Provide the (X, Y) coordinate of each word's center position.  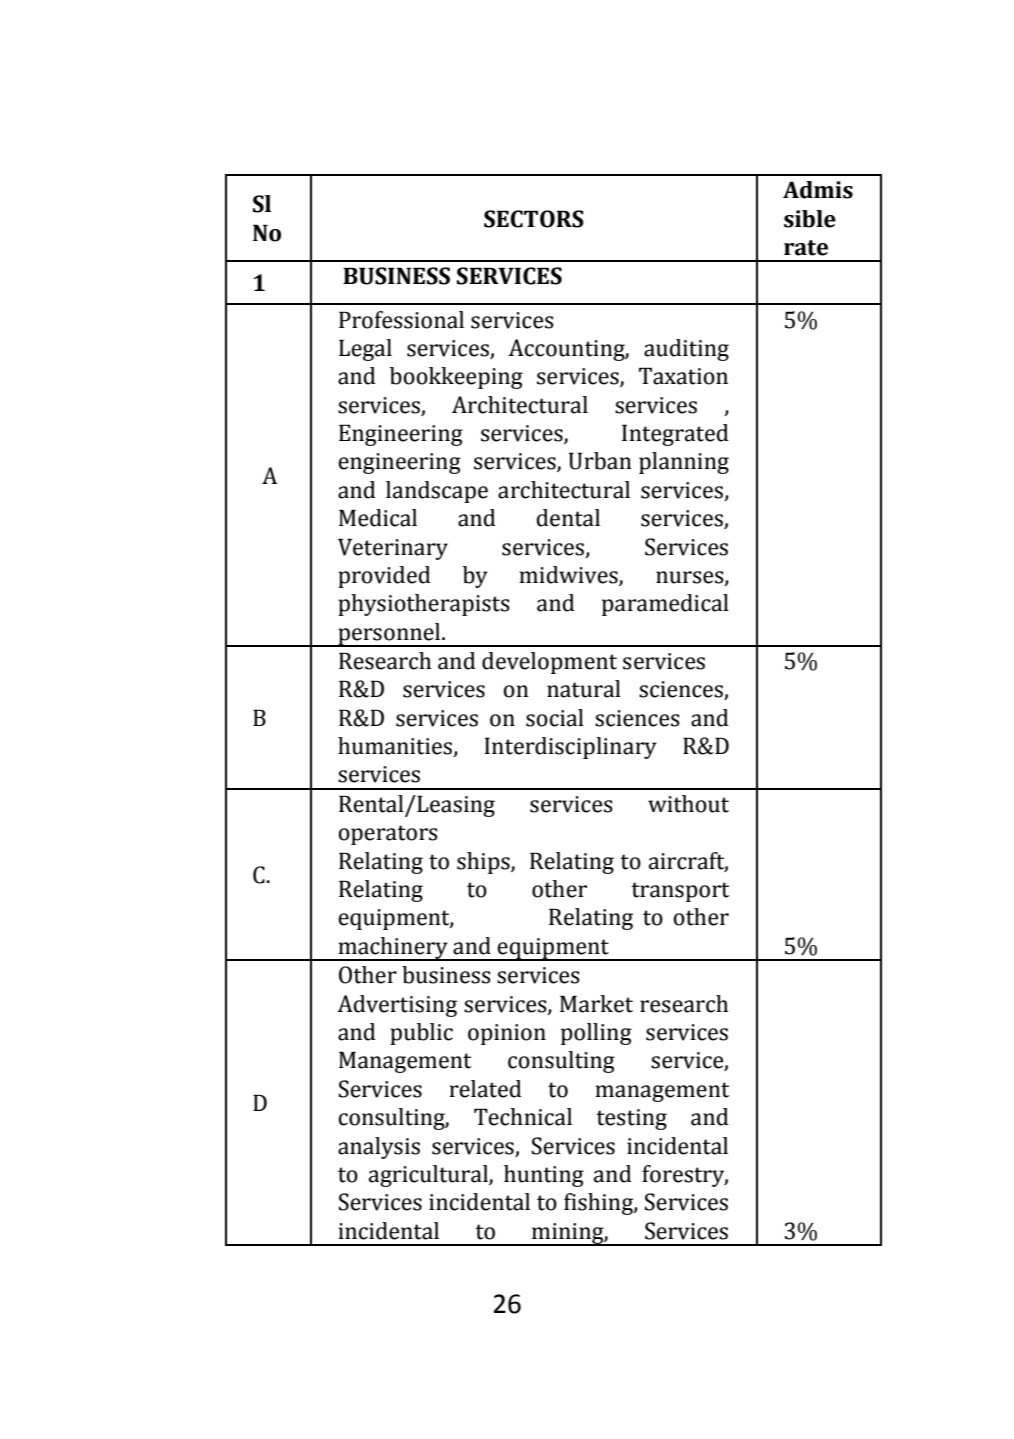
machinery (393, 949)
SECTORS (534, 219)
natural (584, 689)
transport (680, 892)
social (555, 718)
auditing (686, 350)
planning (684, 463)
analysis (379, 1148)
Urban (600, 461)
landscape (437, 492)
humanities (396, 747)
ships (484, 863)
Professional (401, 320)
